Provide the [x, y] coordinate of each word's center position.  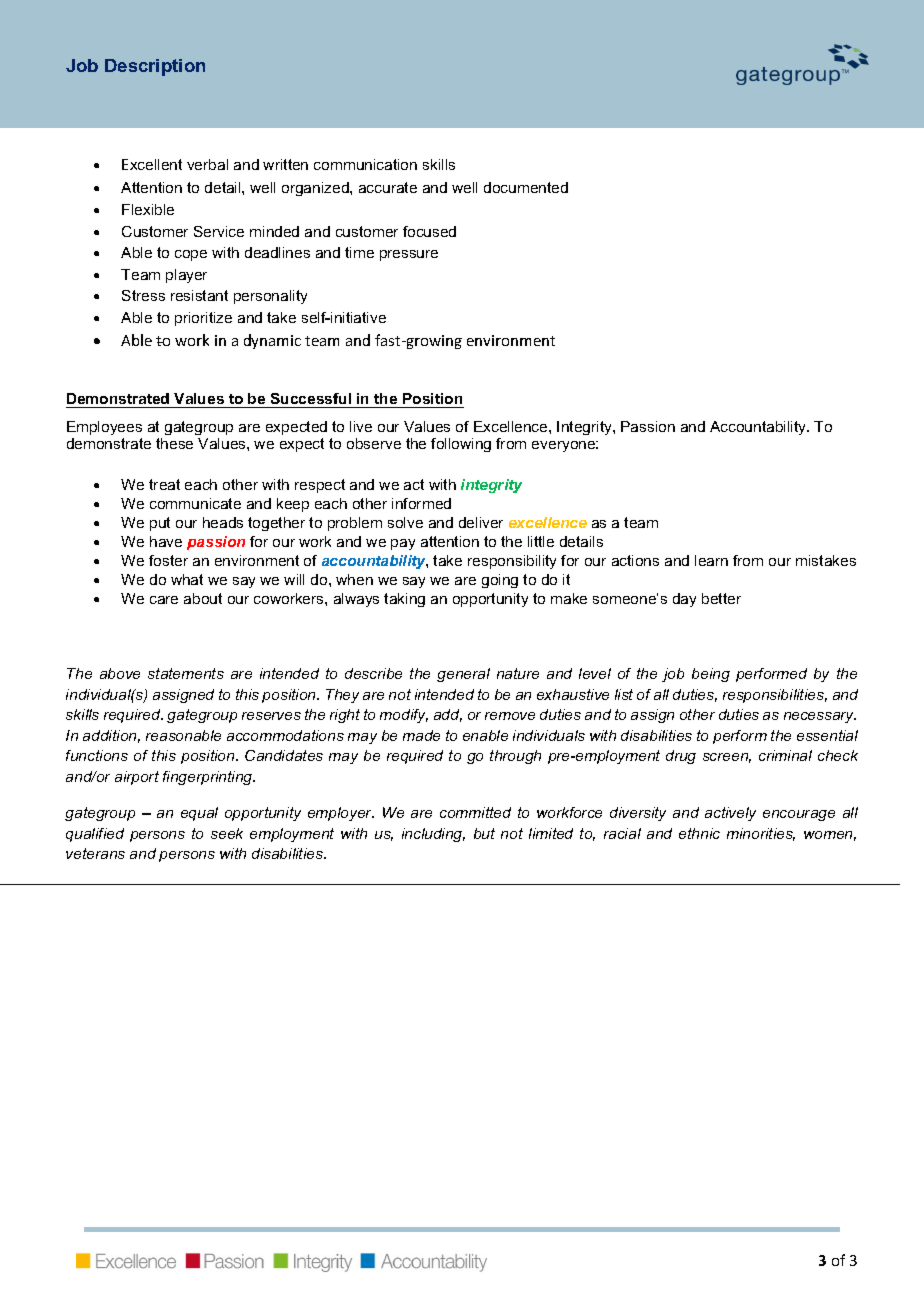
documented [526, 187]
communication [365, 164]
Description [155, 67]
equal [199, 814]
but [484, 833]
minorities [761, 834]
